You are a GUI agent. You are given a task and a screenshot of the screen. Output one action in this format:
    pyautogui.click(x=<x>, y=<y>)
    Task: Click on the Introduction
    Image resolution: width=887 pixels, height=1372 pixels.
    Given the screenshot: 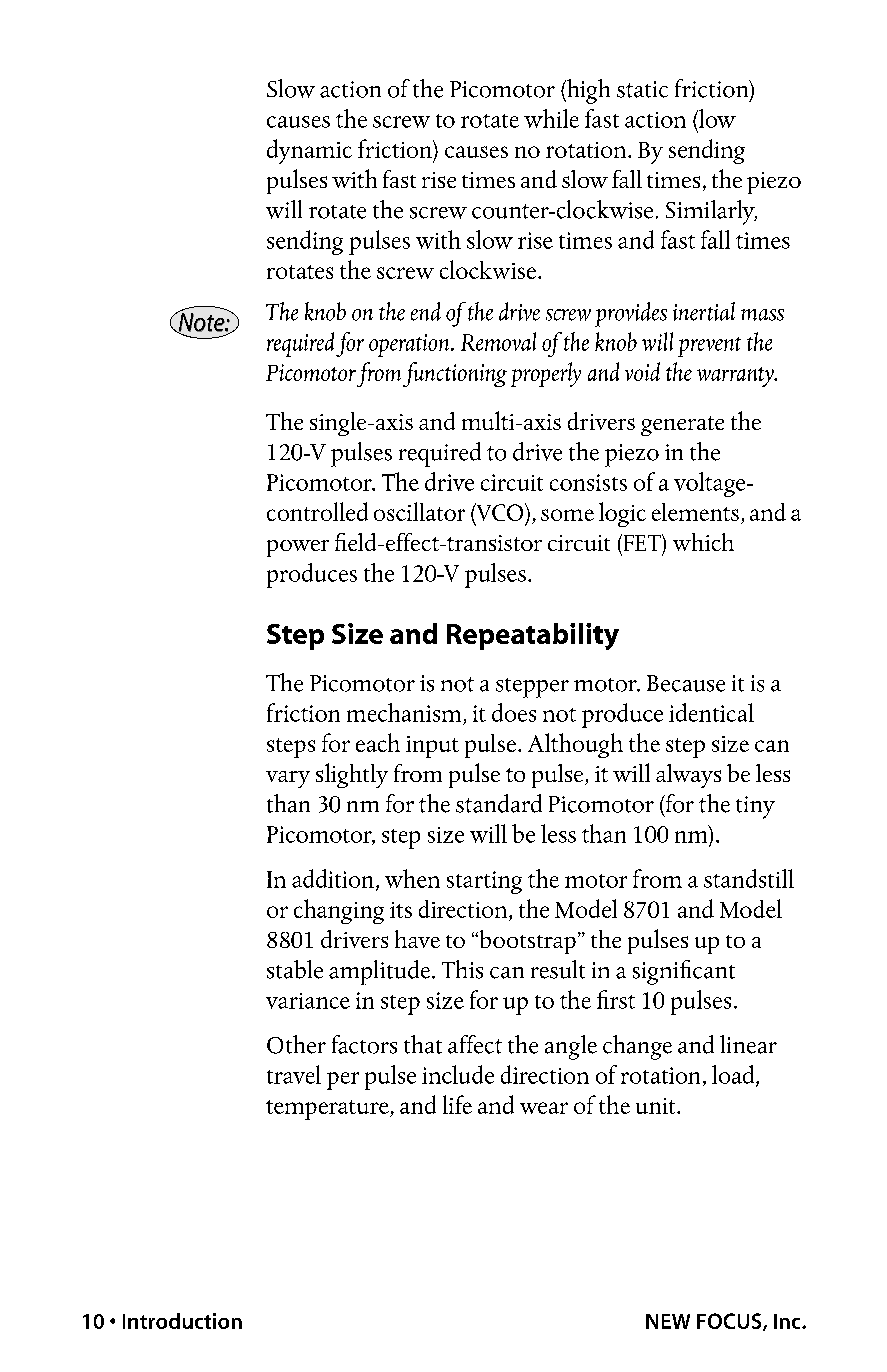 What is the action you would take?
    pyautogui.click(x=182, y=1321)
